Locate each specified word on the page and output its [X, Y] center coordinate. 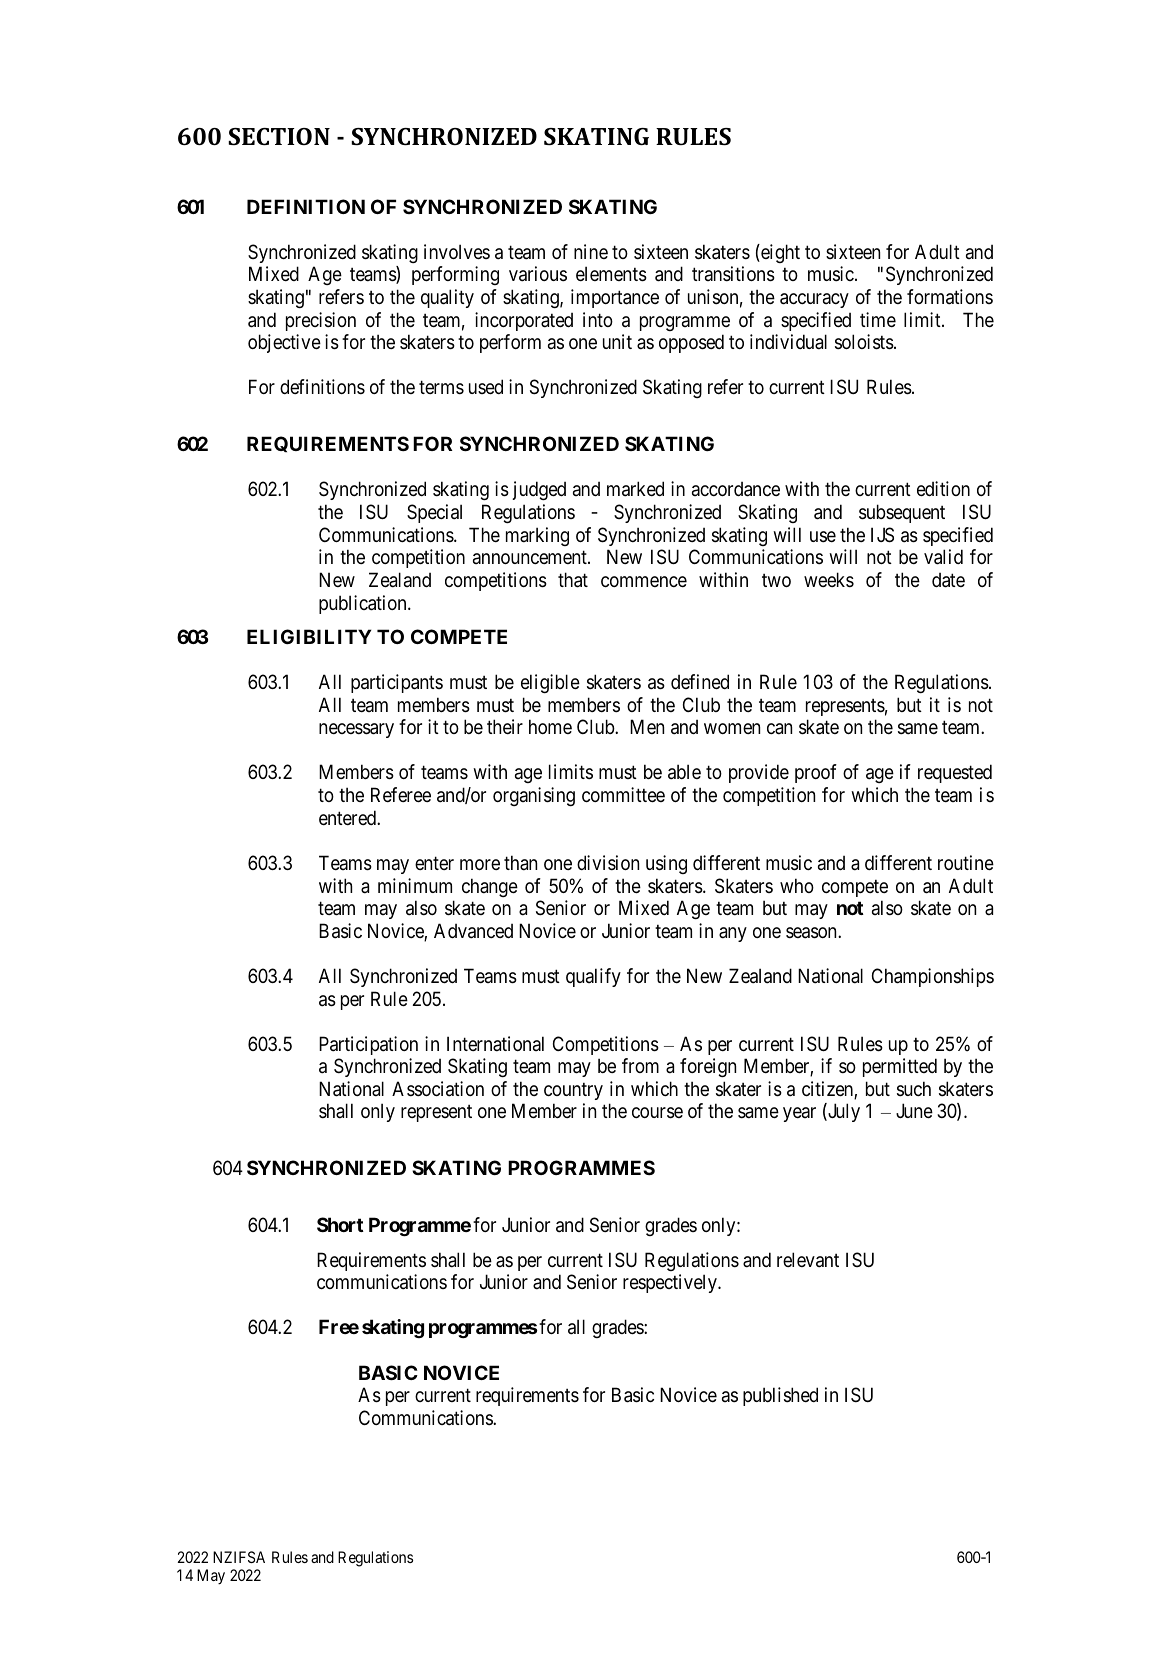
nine [591, 251]
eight [779, 253]
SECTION [279, 136]
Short [340, 1224]
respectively [671, 1283]
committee [623, 795]
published [780, 1396]
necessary [356, 730]
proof [816, 773]
